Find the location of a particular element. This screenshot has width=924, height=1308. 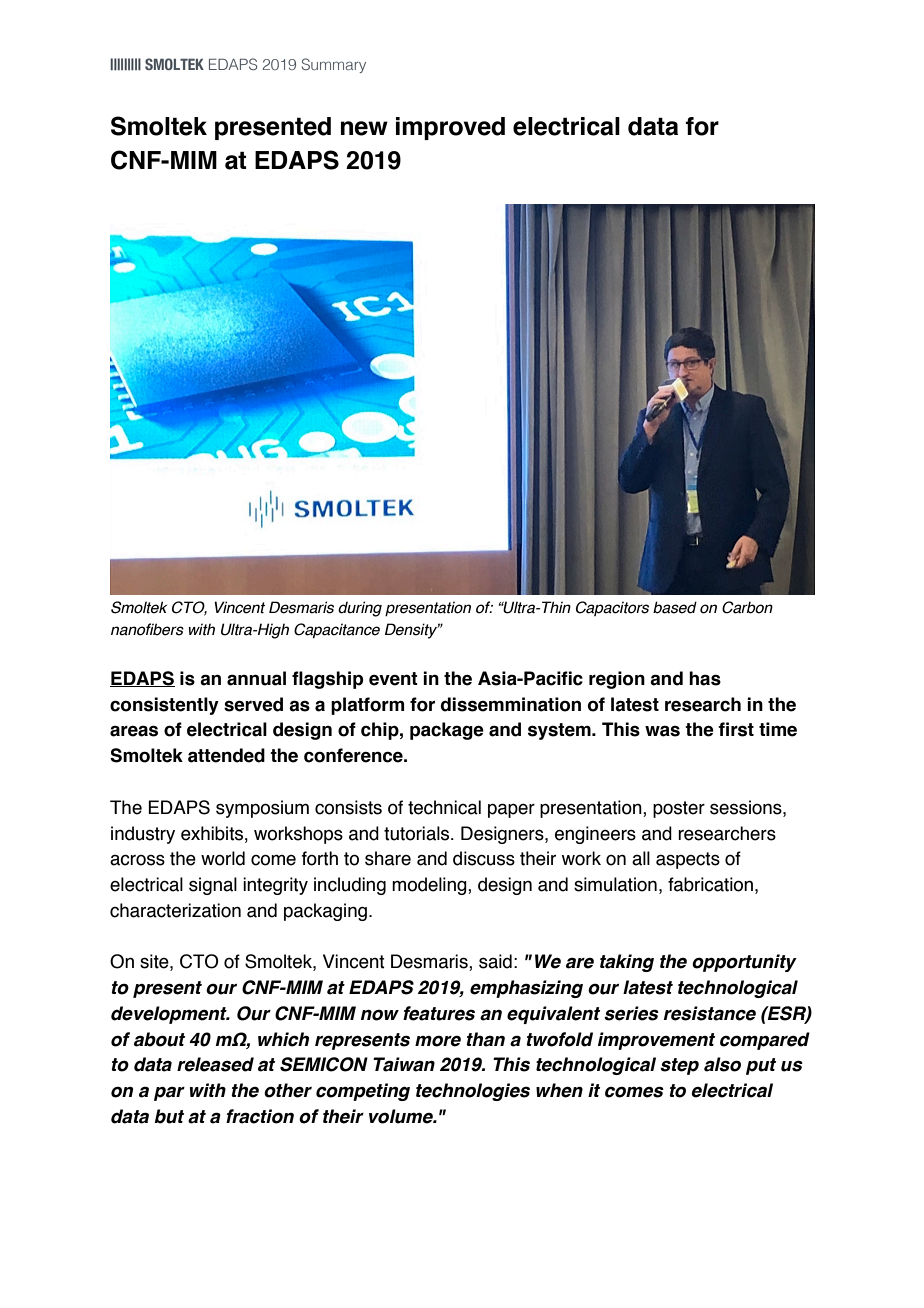

nanofibers is located at coordinates (147, 629).
